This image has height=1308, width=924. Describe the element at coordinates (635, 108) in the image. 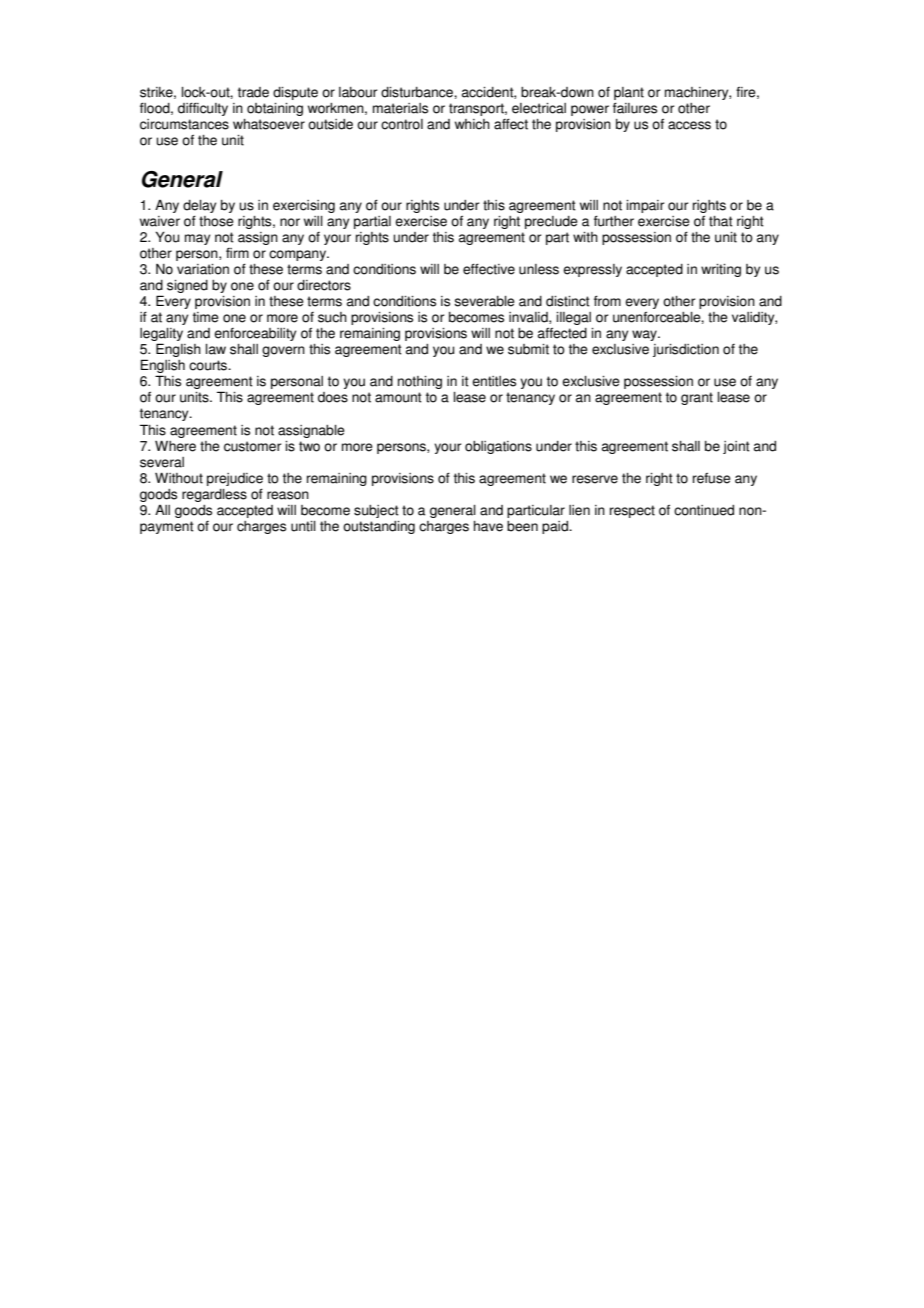

I see `failures` at that location.
